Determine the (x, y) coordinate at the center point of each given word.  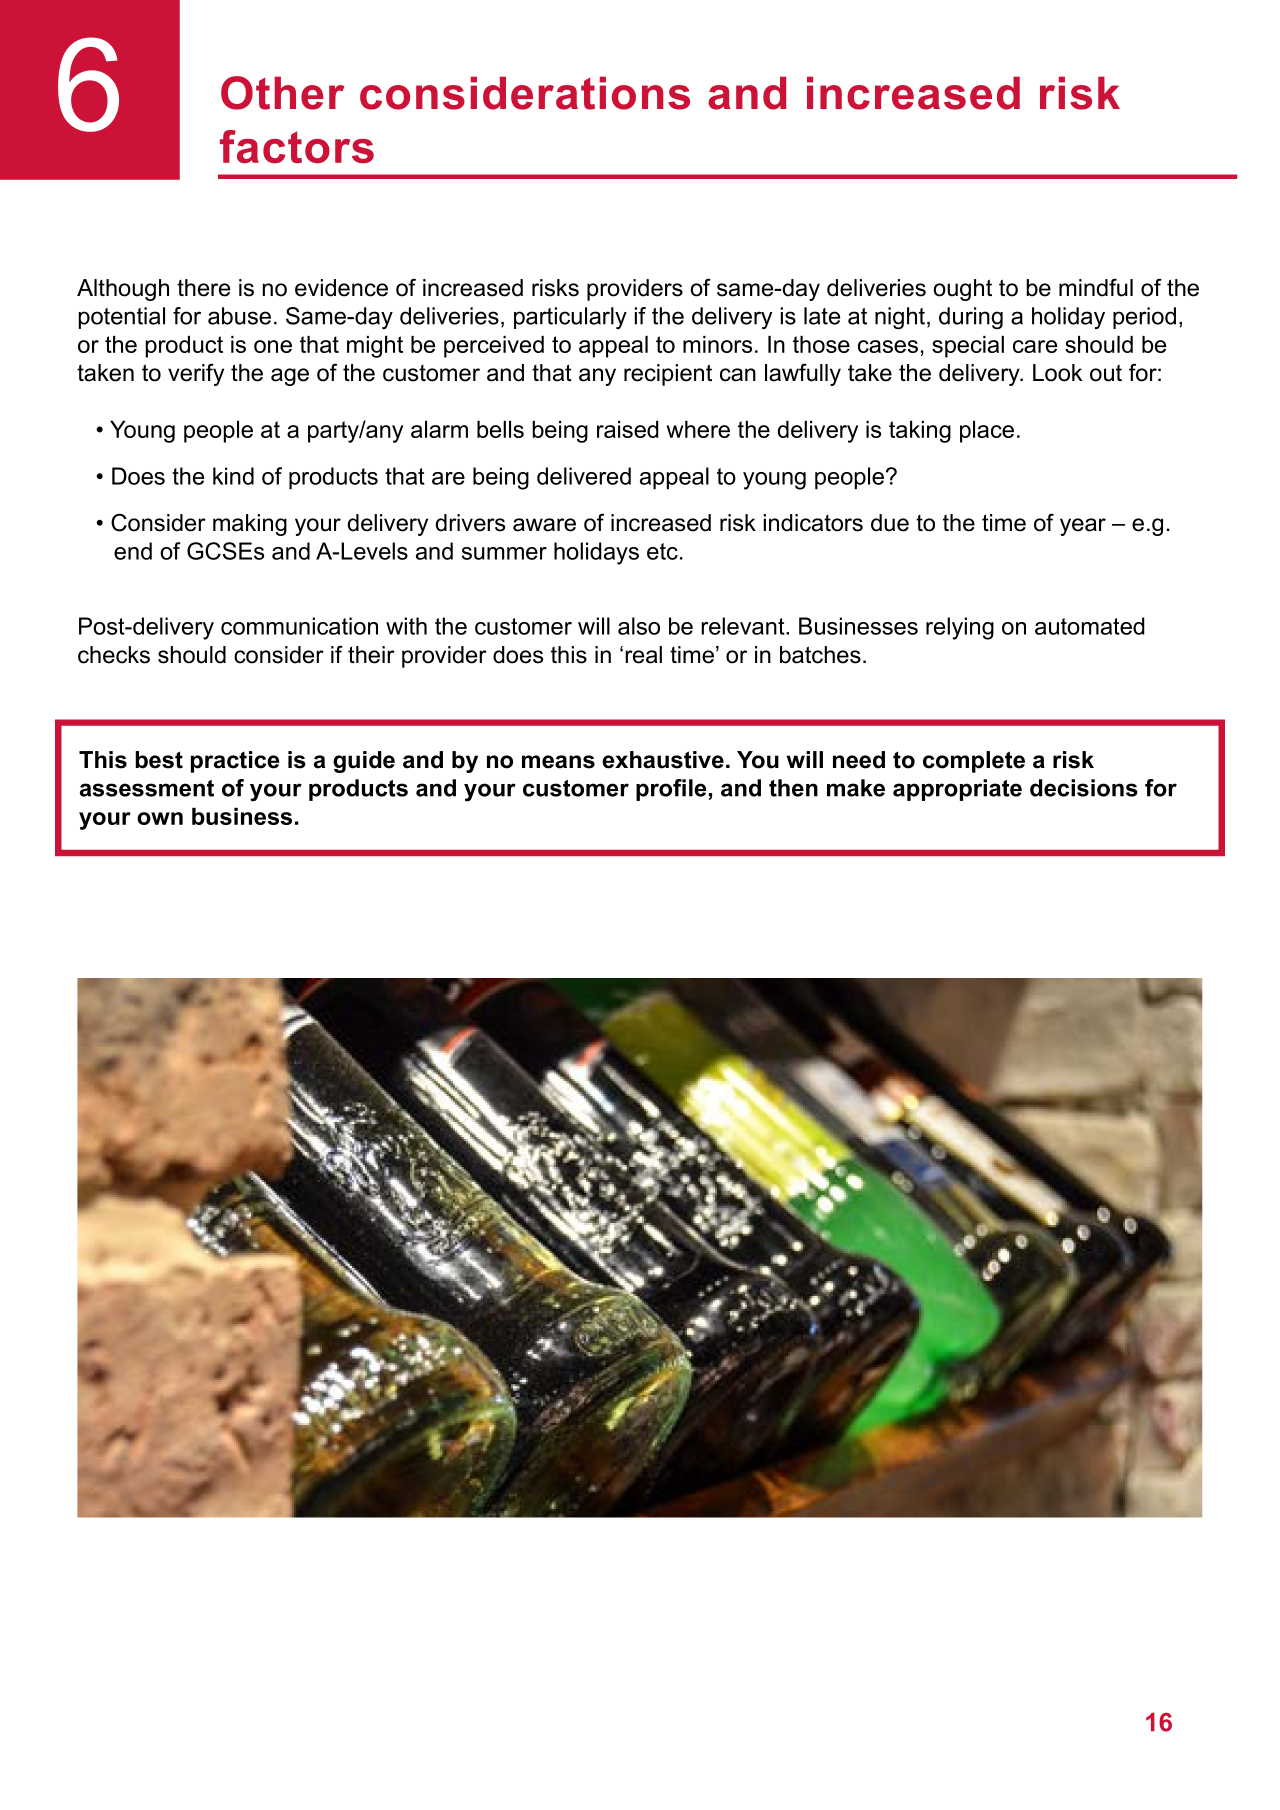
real (643, 655)
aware (544, 525)
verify (196, 374)
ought (962, 290)
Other (282, 93)
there (203, 288)
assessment (147, 788)
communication (299, 626)
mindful (1096, 287)
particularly (570, 318)
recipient (668, 375)
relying (960, 628)
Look (1057, 373)
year (1083, 527)
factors (297, 146)
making (250, 525)
